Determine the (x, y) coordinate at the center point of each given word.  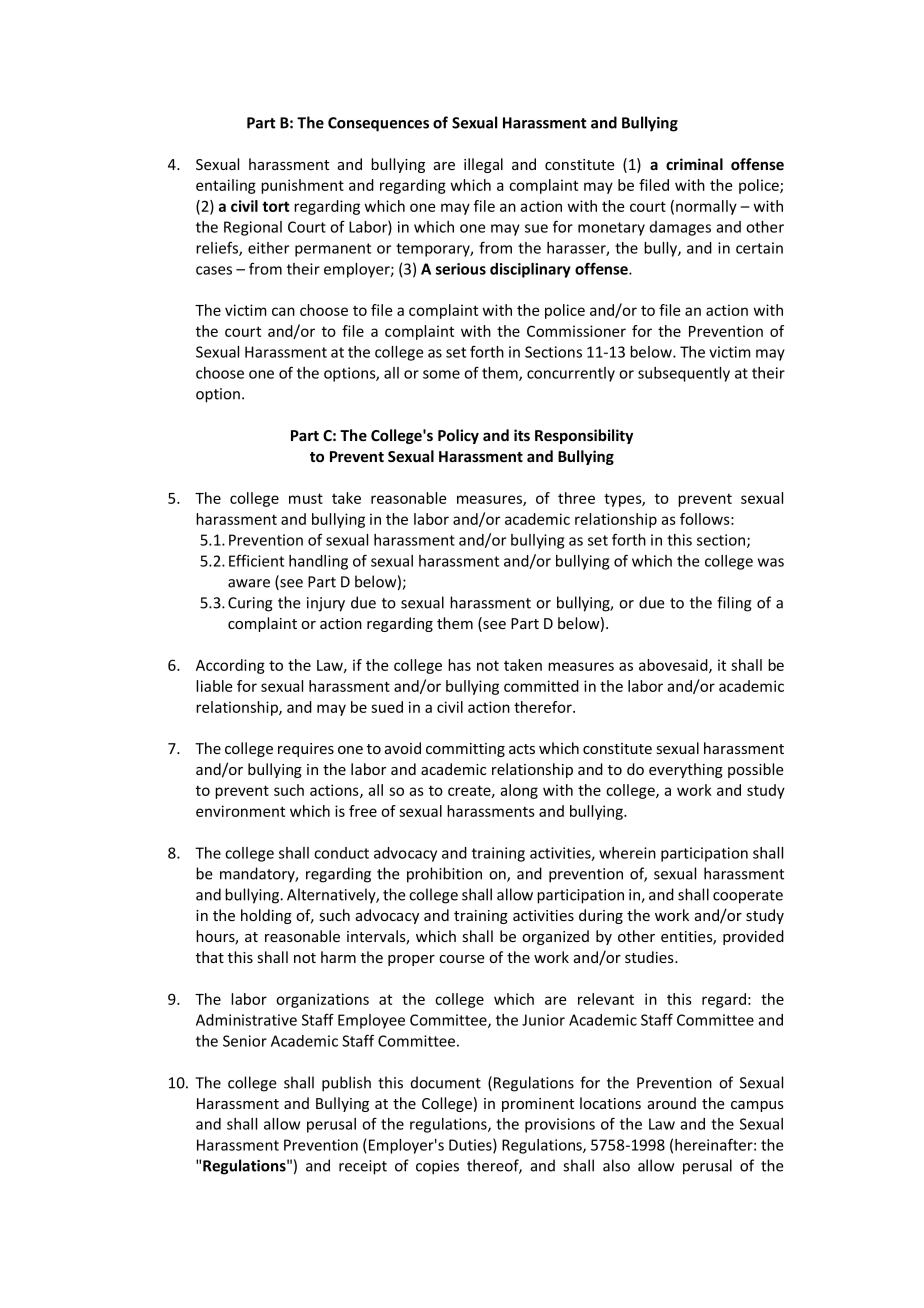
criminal (694, 164)
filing (734, 604)
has (459, 665)
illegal (483, 165)
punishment (302, 186)
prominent (538, 1105)
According (230, 666)
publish (346, 1084)
